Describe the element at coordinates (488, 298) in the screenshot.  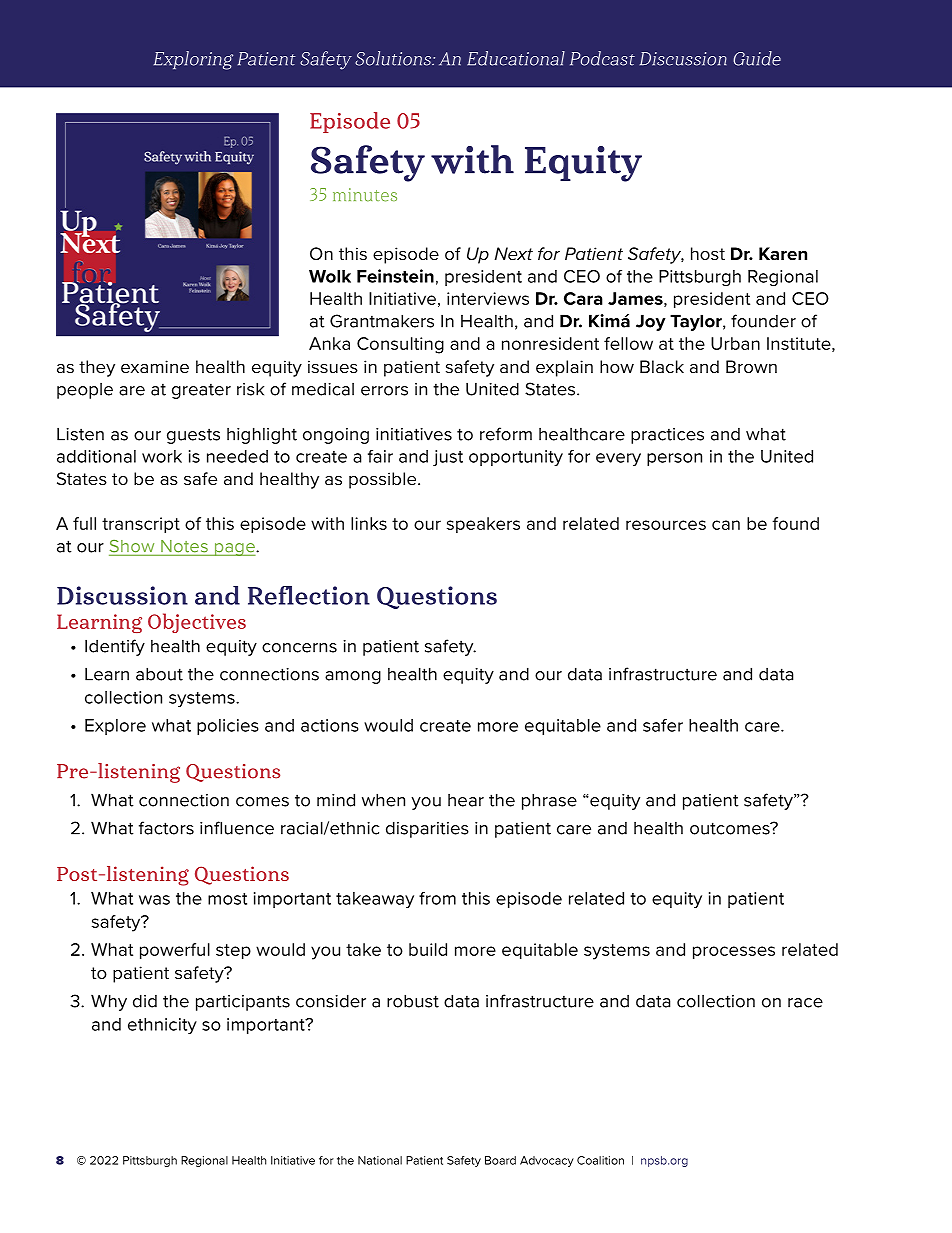
I see `interviews` at that location.
